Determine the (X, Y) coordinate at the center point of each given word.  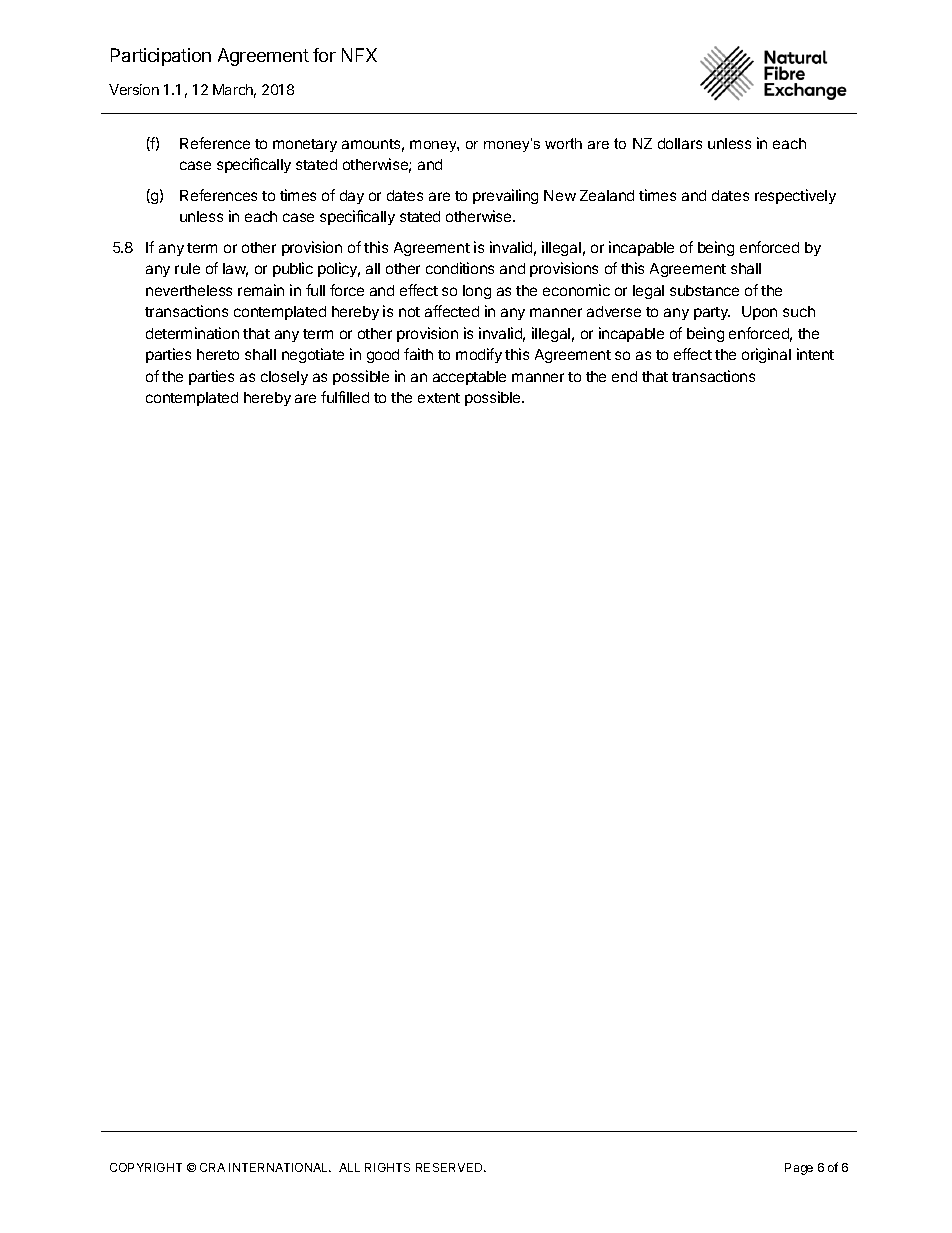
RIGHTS (387, 1167)
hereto (218, 354)
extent (439, 398)
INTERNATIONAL (280, 1167)
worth (563, 143)
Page (799, 1169)
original (766, 355)
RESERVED (450, 1167)
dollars (680, 143)
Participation (161, 57)
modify (479, 355)
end (624, 376)
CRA (212, 1167)
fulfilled (345, 397)
